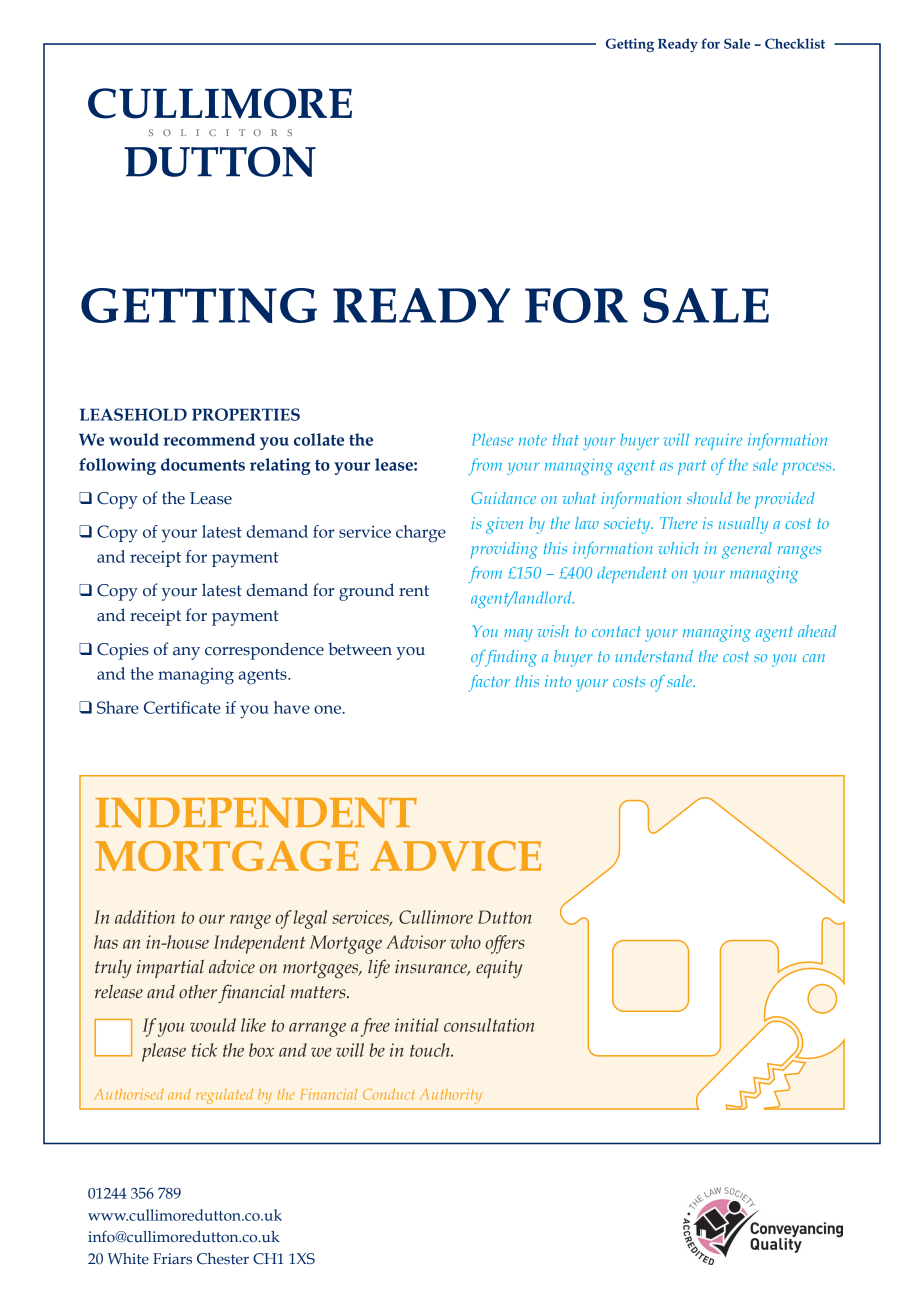 The height and width of the image is (1308, 924). Describe the element at coordinates (505, 944) in the image. I see `offers` at that location.
